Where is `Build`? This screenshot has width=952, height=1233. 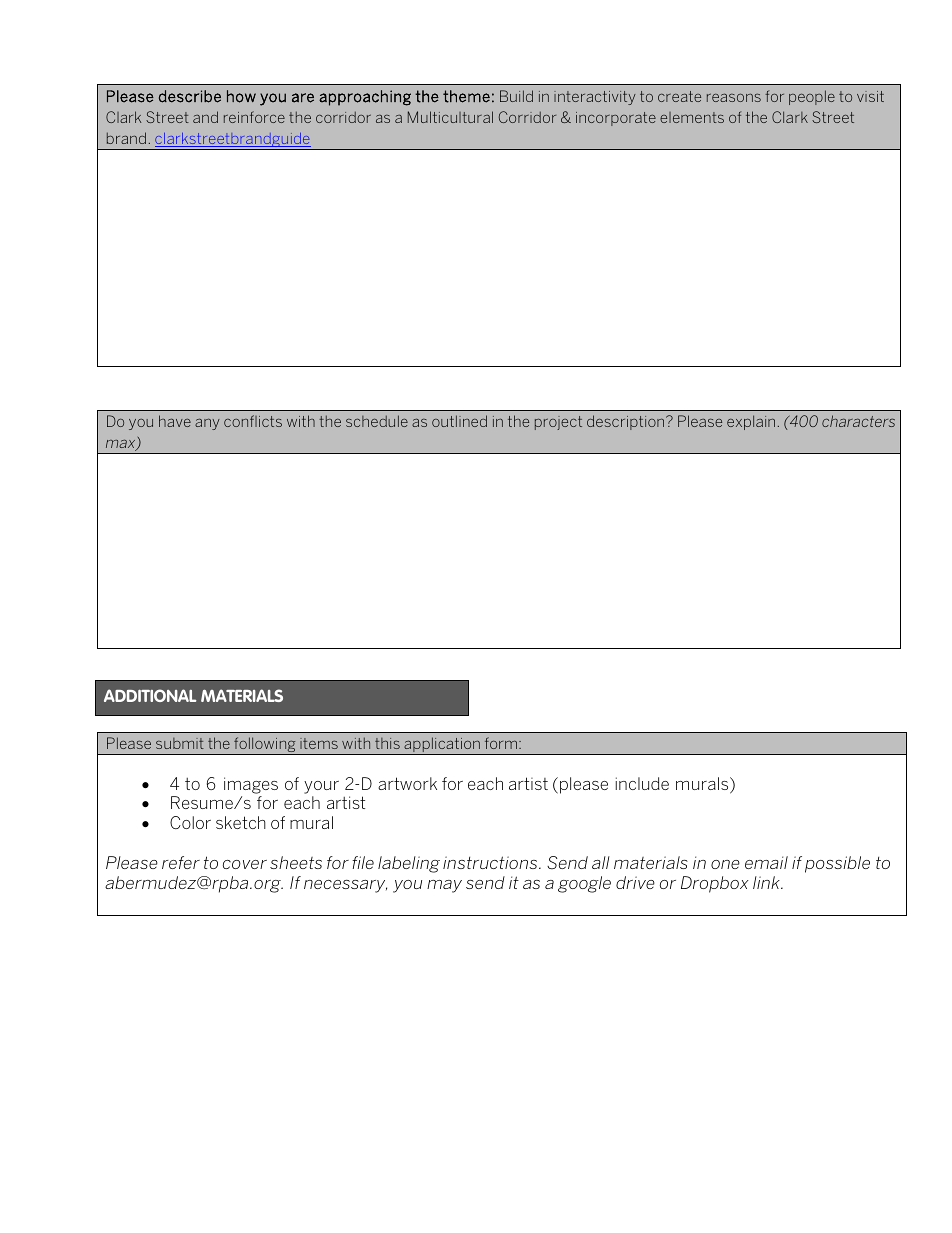
Build is located at coordinates (516, 96).
